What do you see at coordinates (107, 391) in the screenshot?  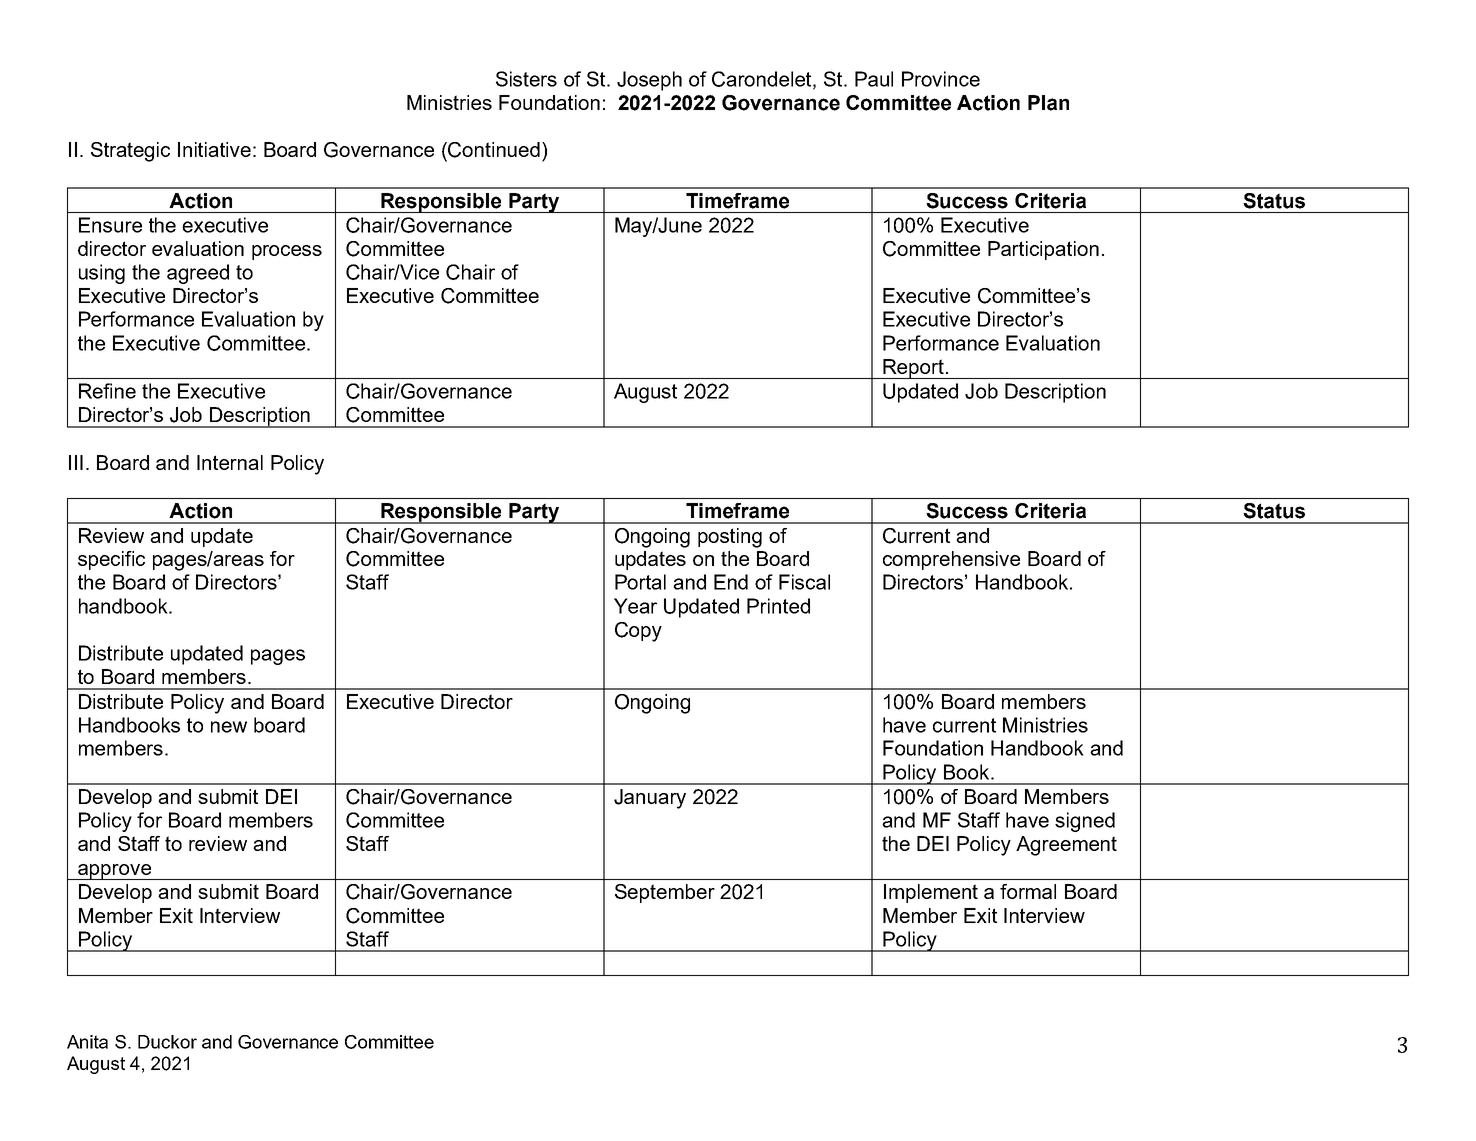 I see `Refine` at bounding box center [107, 391].
